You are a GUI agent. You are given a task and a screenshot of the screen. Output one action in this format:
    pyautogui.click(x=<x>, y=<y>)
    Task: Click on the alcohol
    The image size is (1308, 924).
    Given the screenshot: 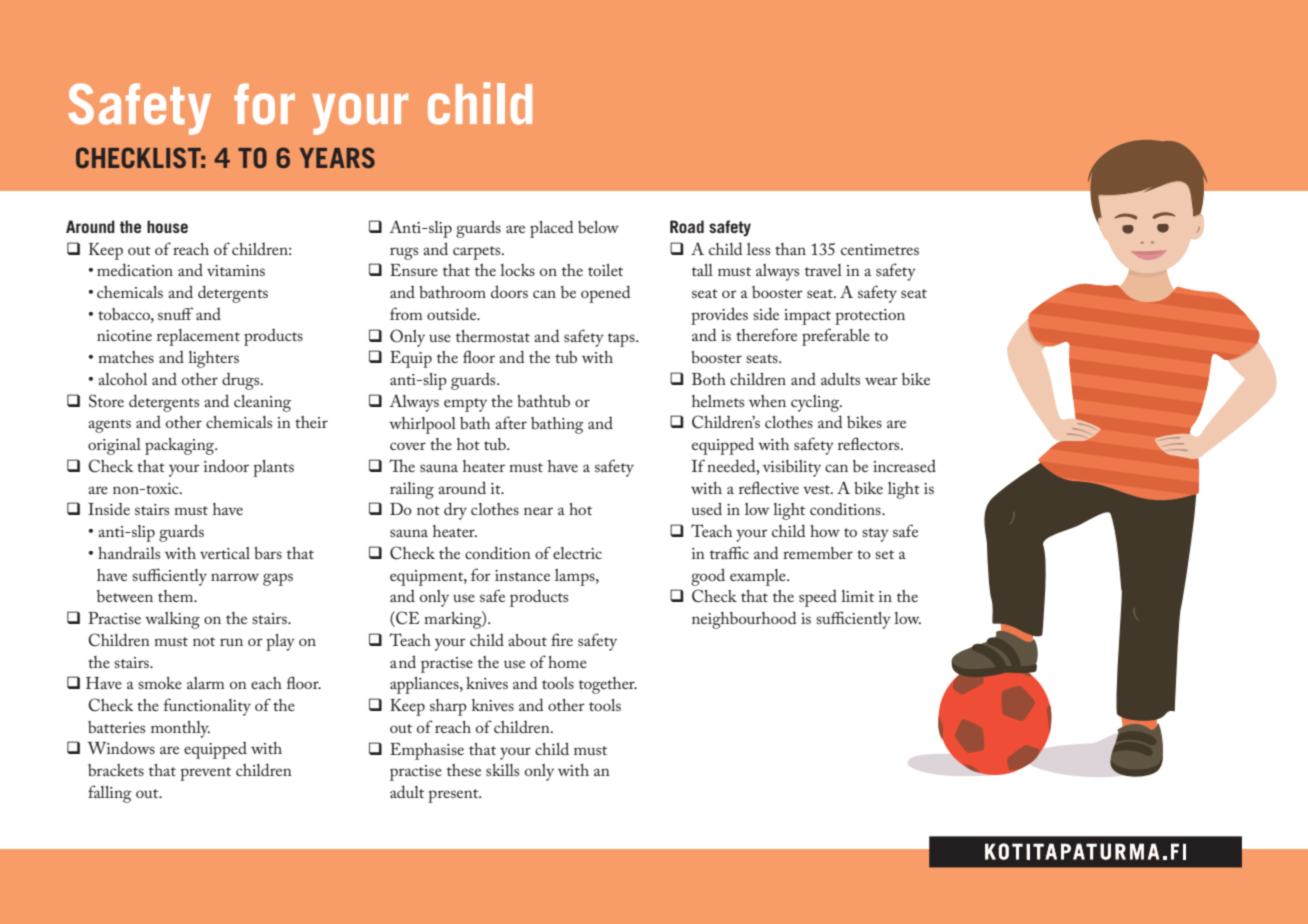 What is the action you would take?
    pyautogui.click(x=122, y=379)
